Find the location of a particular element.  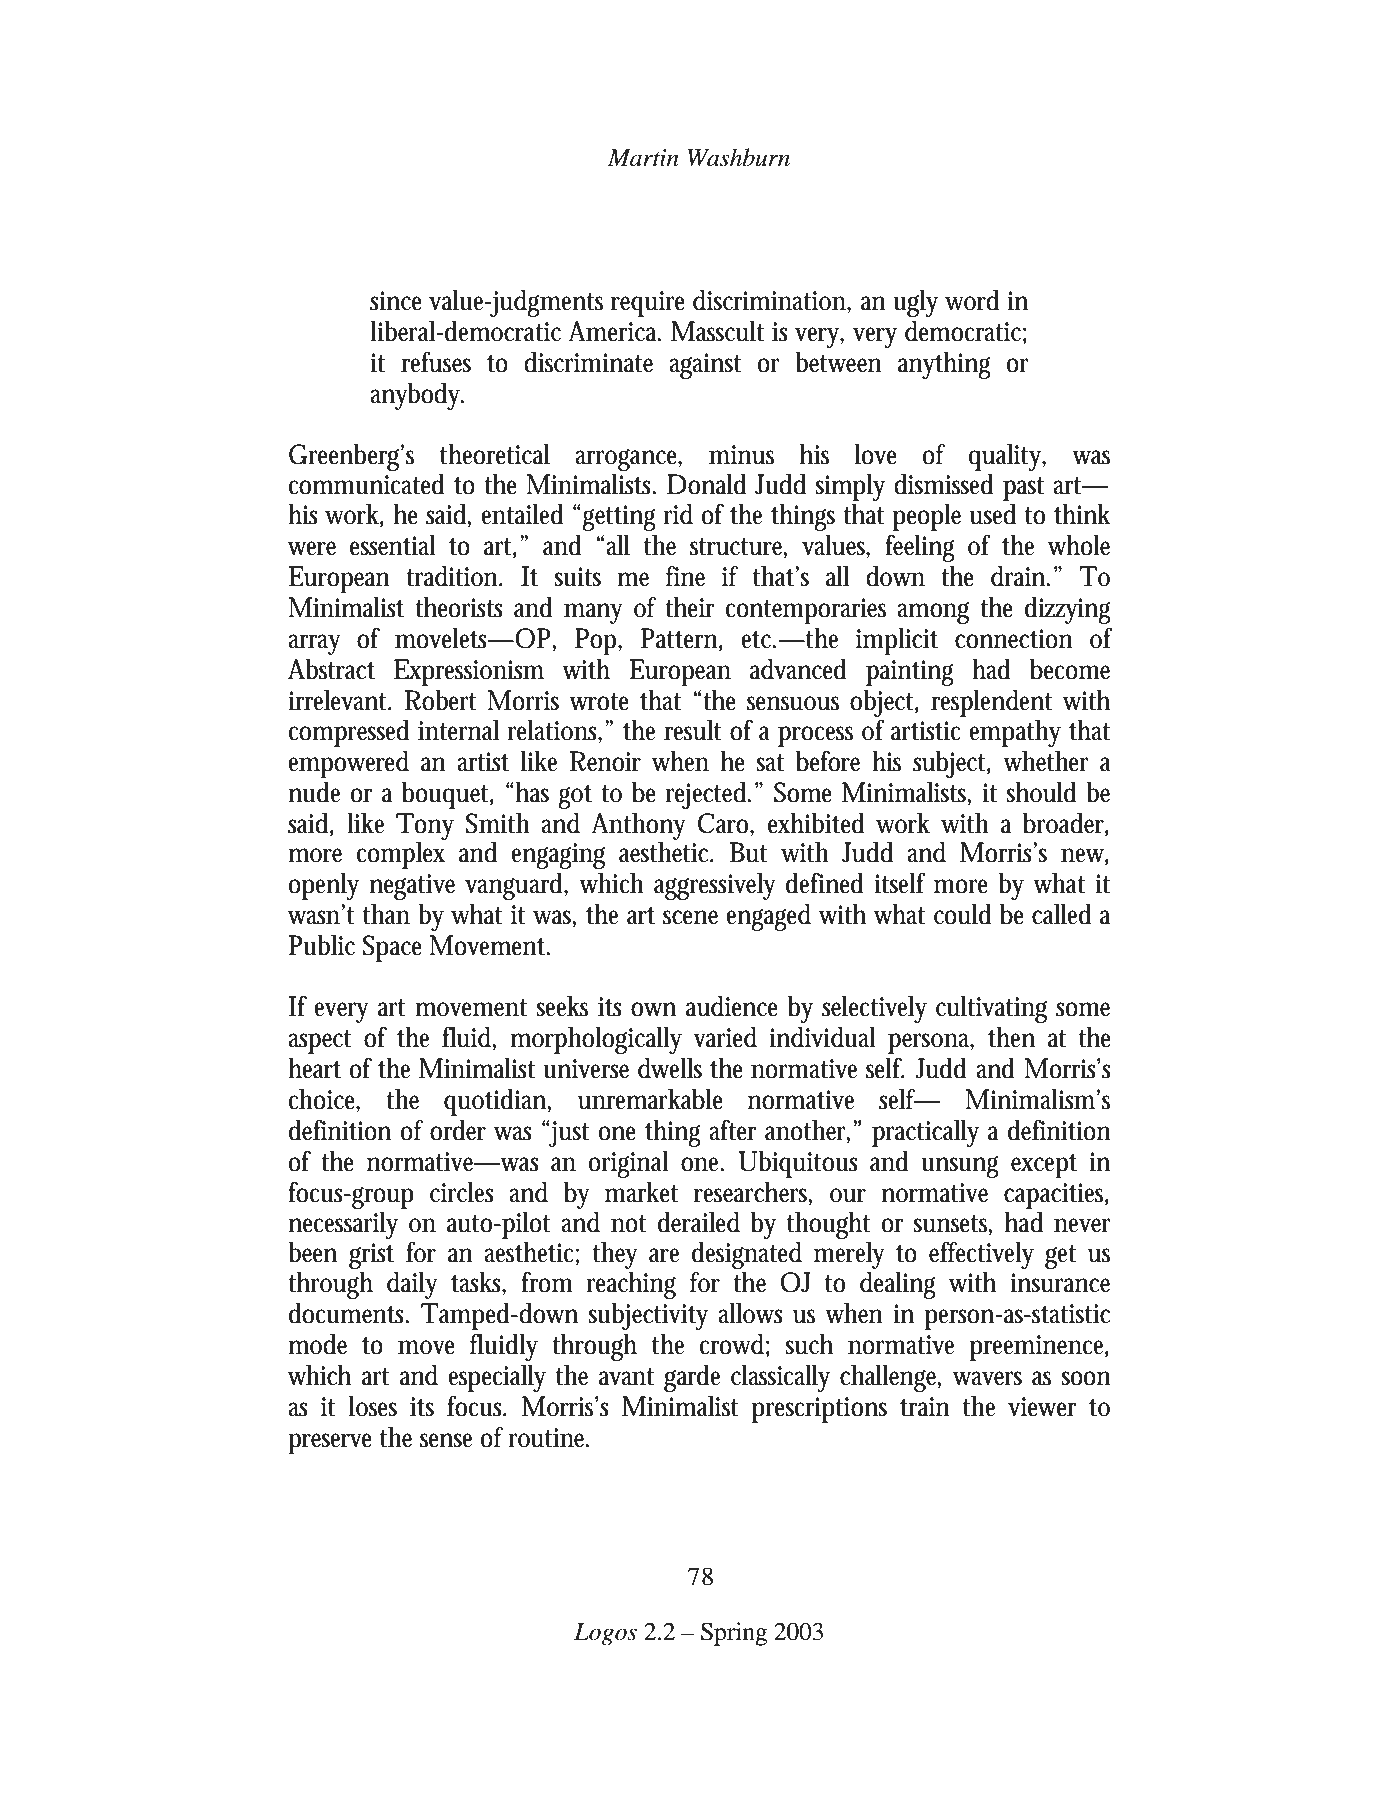

since is located at coordinates (396, 301).
